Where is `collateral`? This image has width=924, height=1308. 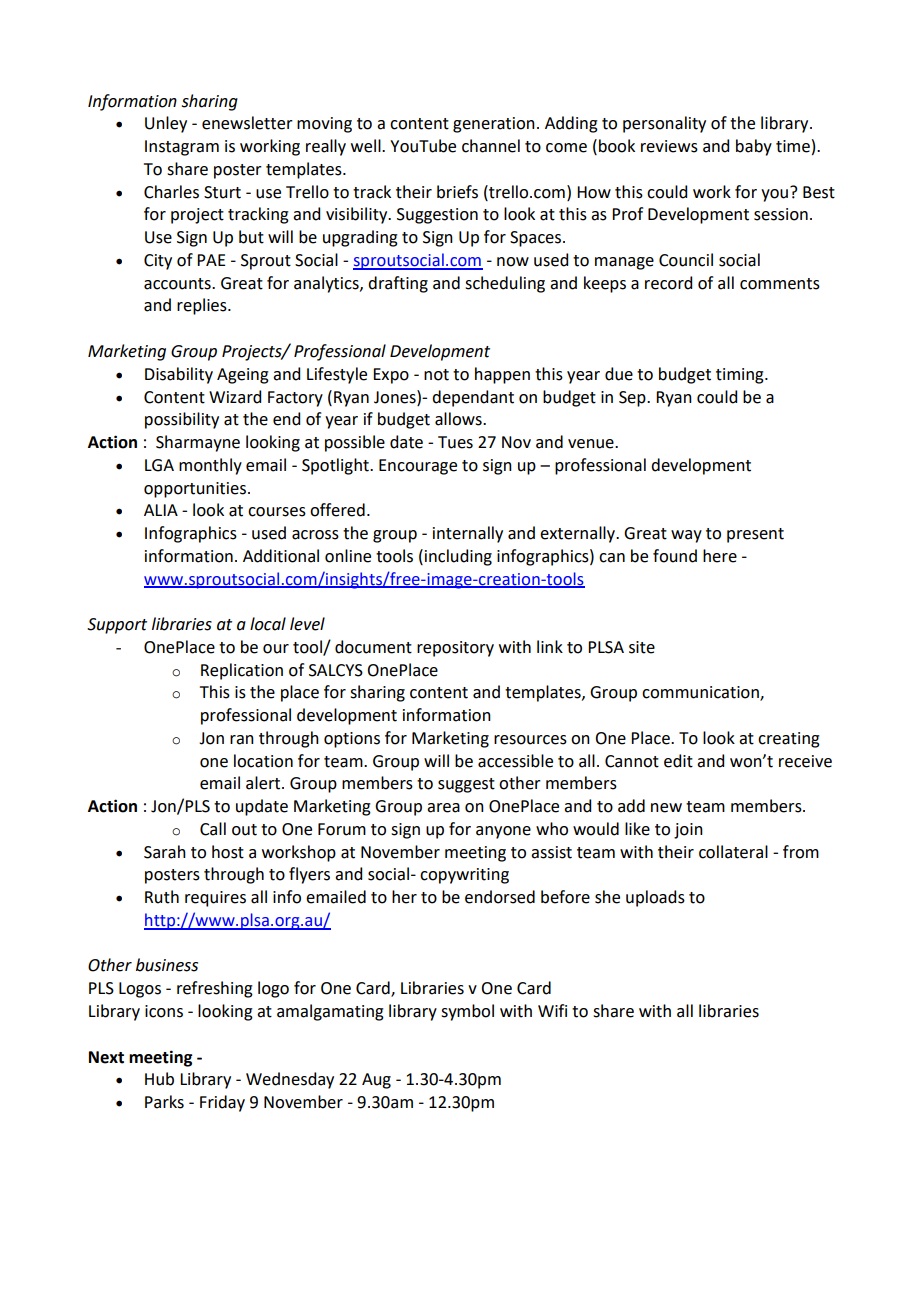 collateral is located at coordinates (733, 852).
